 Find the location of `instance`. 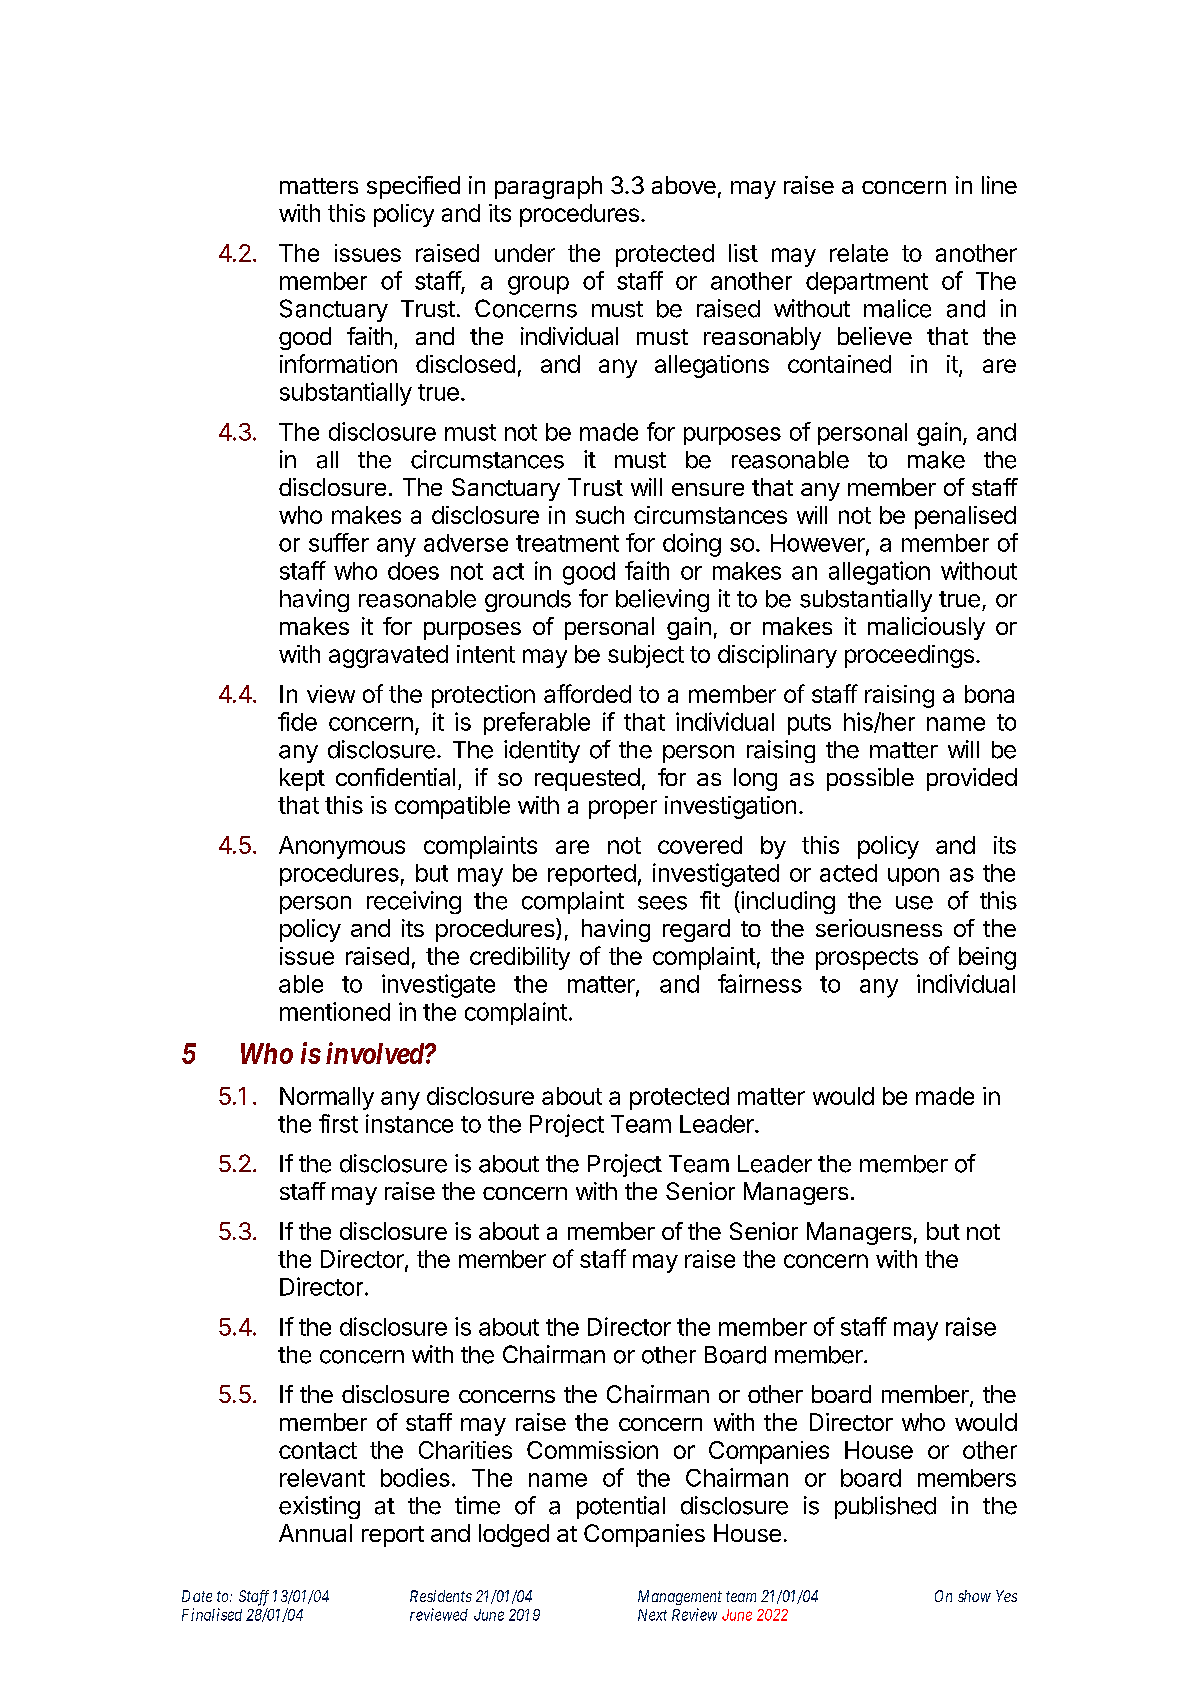

instance is located at coordinates (409, 1123).
